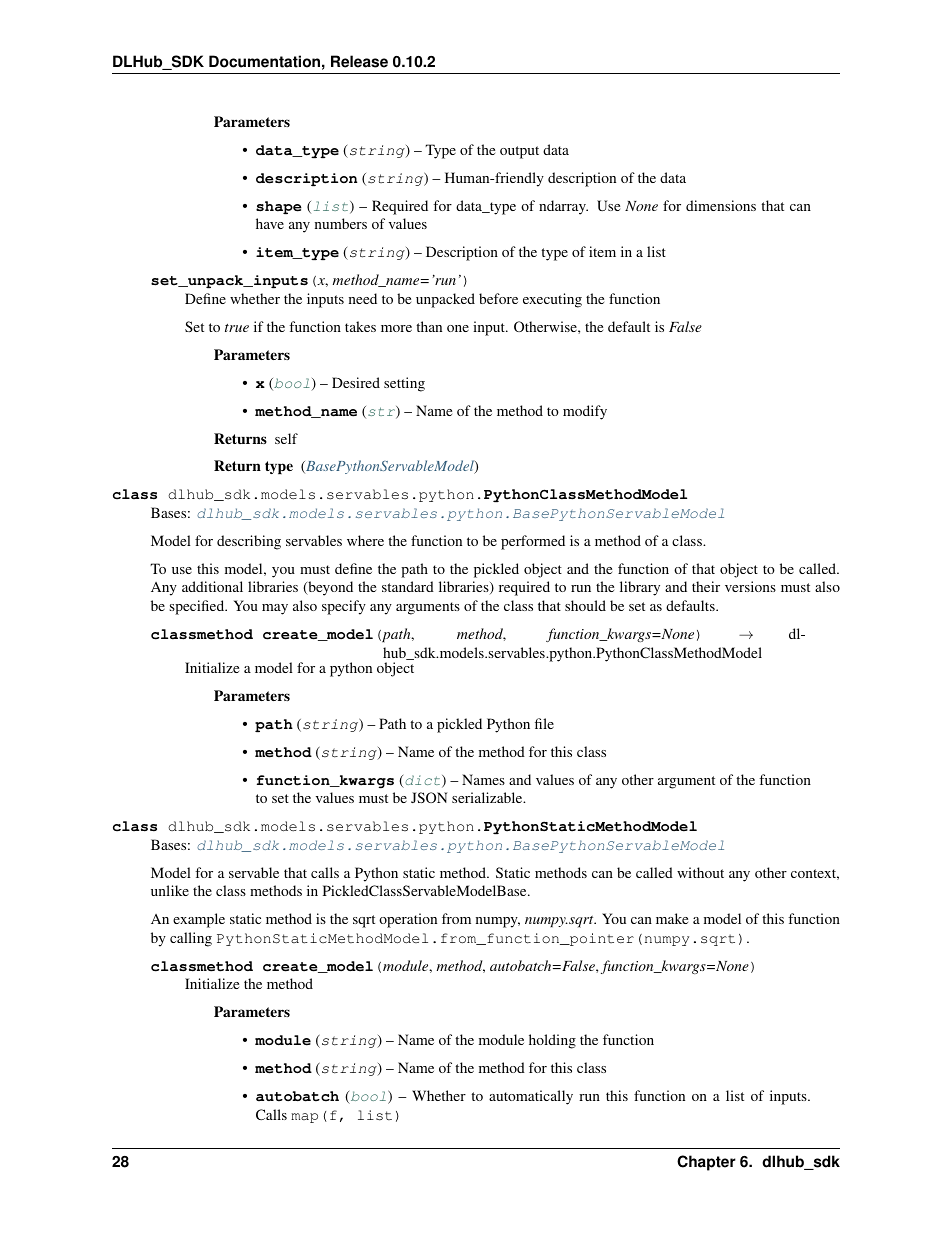 The width and height of the document is (952, 1233). What do you see at coordinates (359, 61) in the document?
I see `Release` at bounding box center [359, 61].
